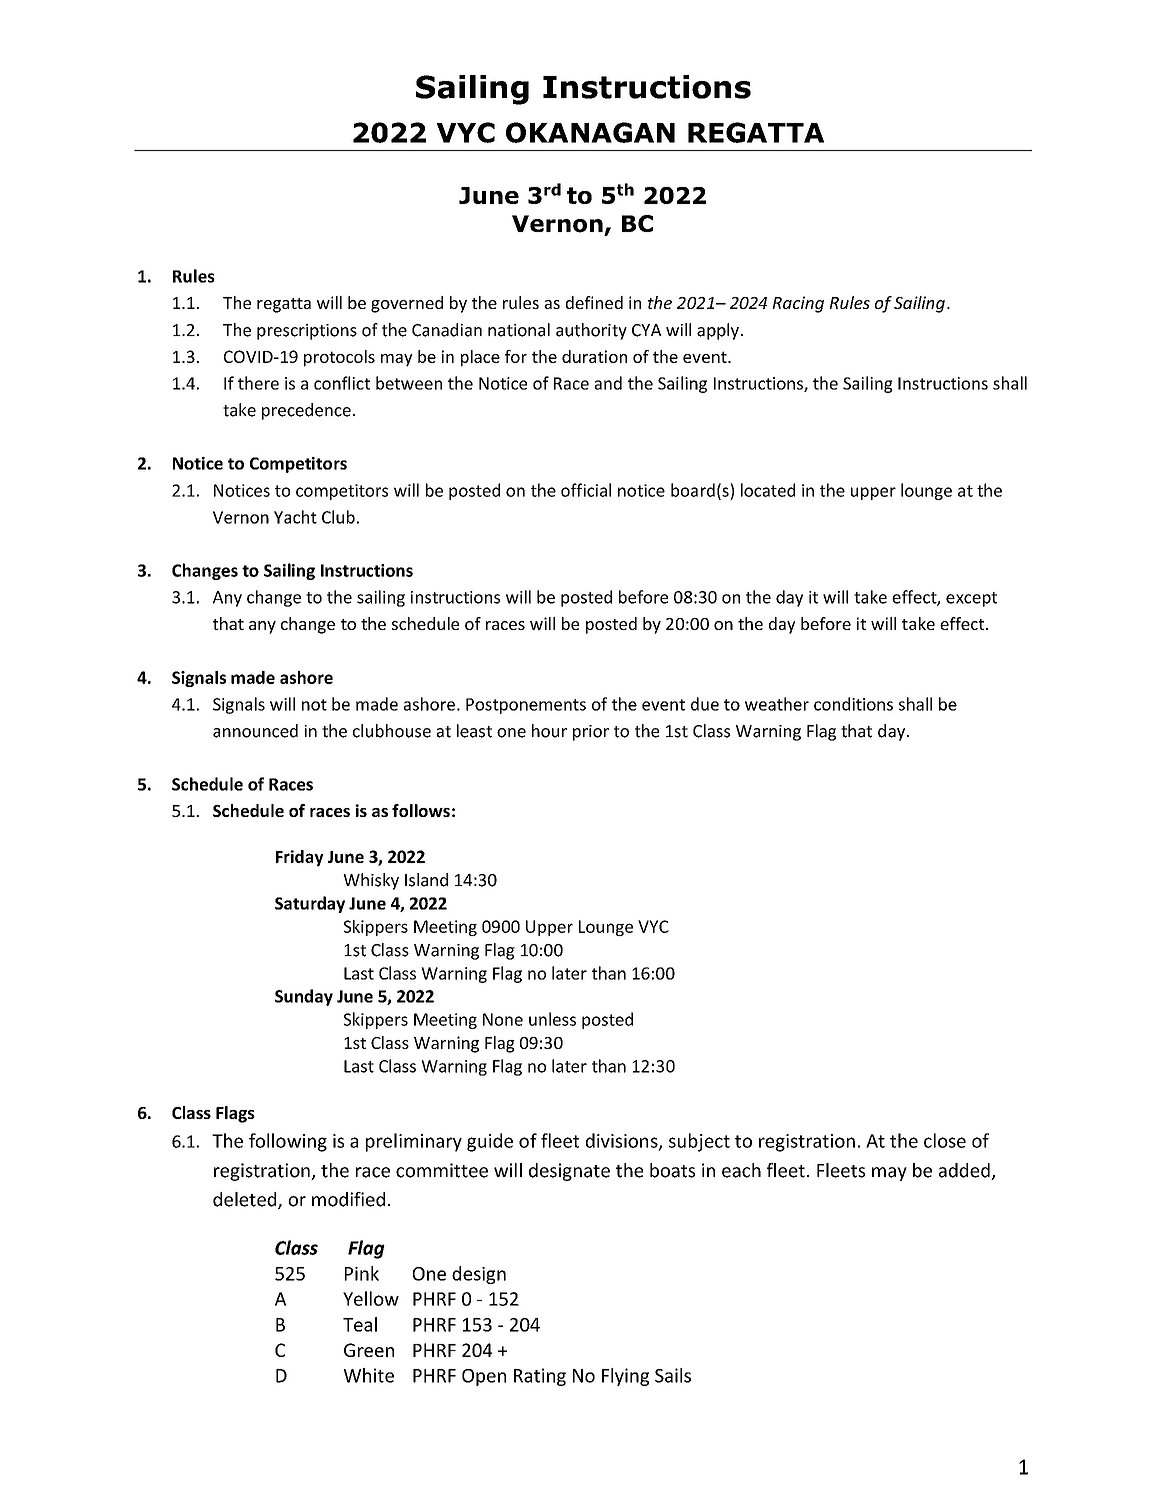  What do you see at coordinates (945, 1140) in the document?
I see `close` at bounding box center [945, 1140].
